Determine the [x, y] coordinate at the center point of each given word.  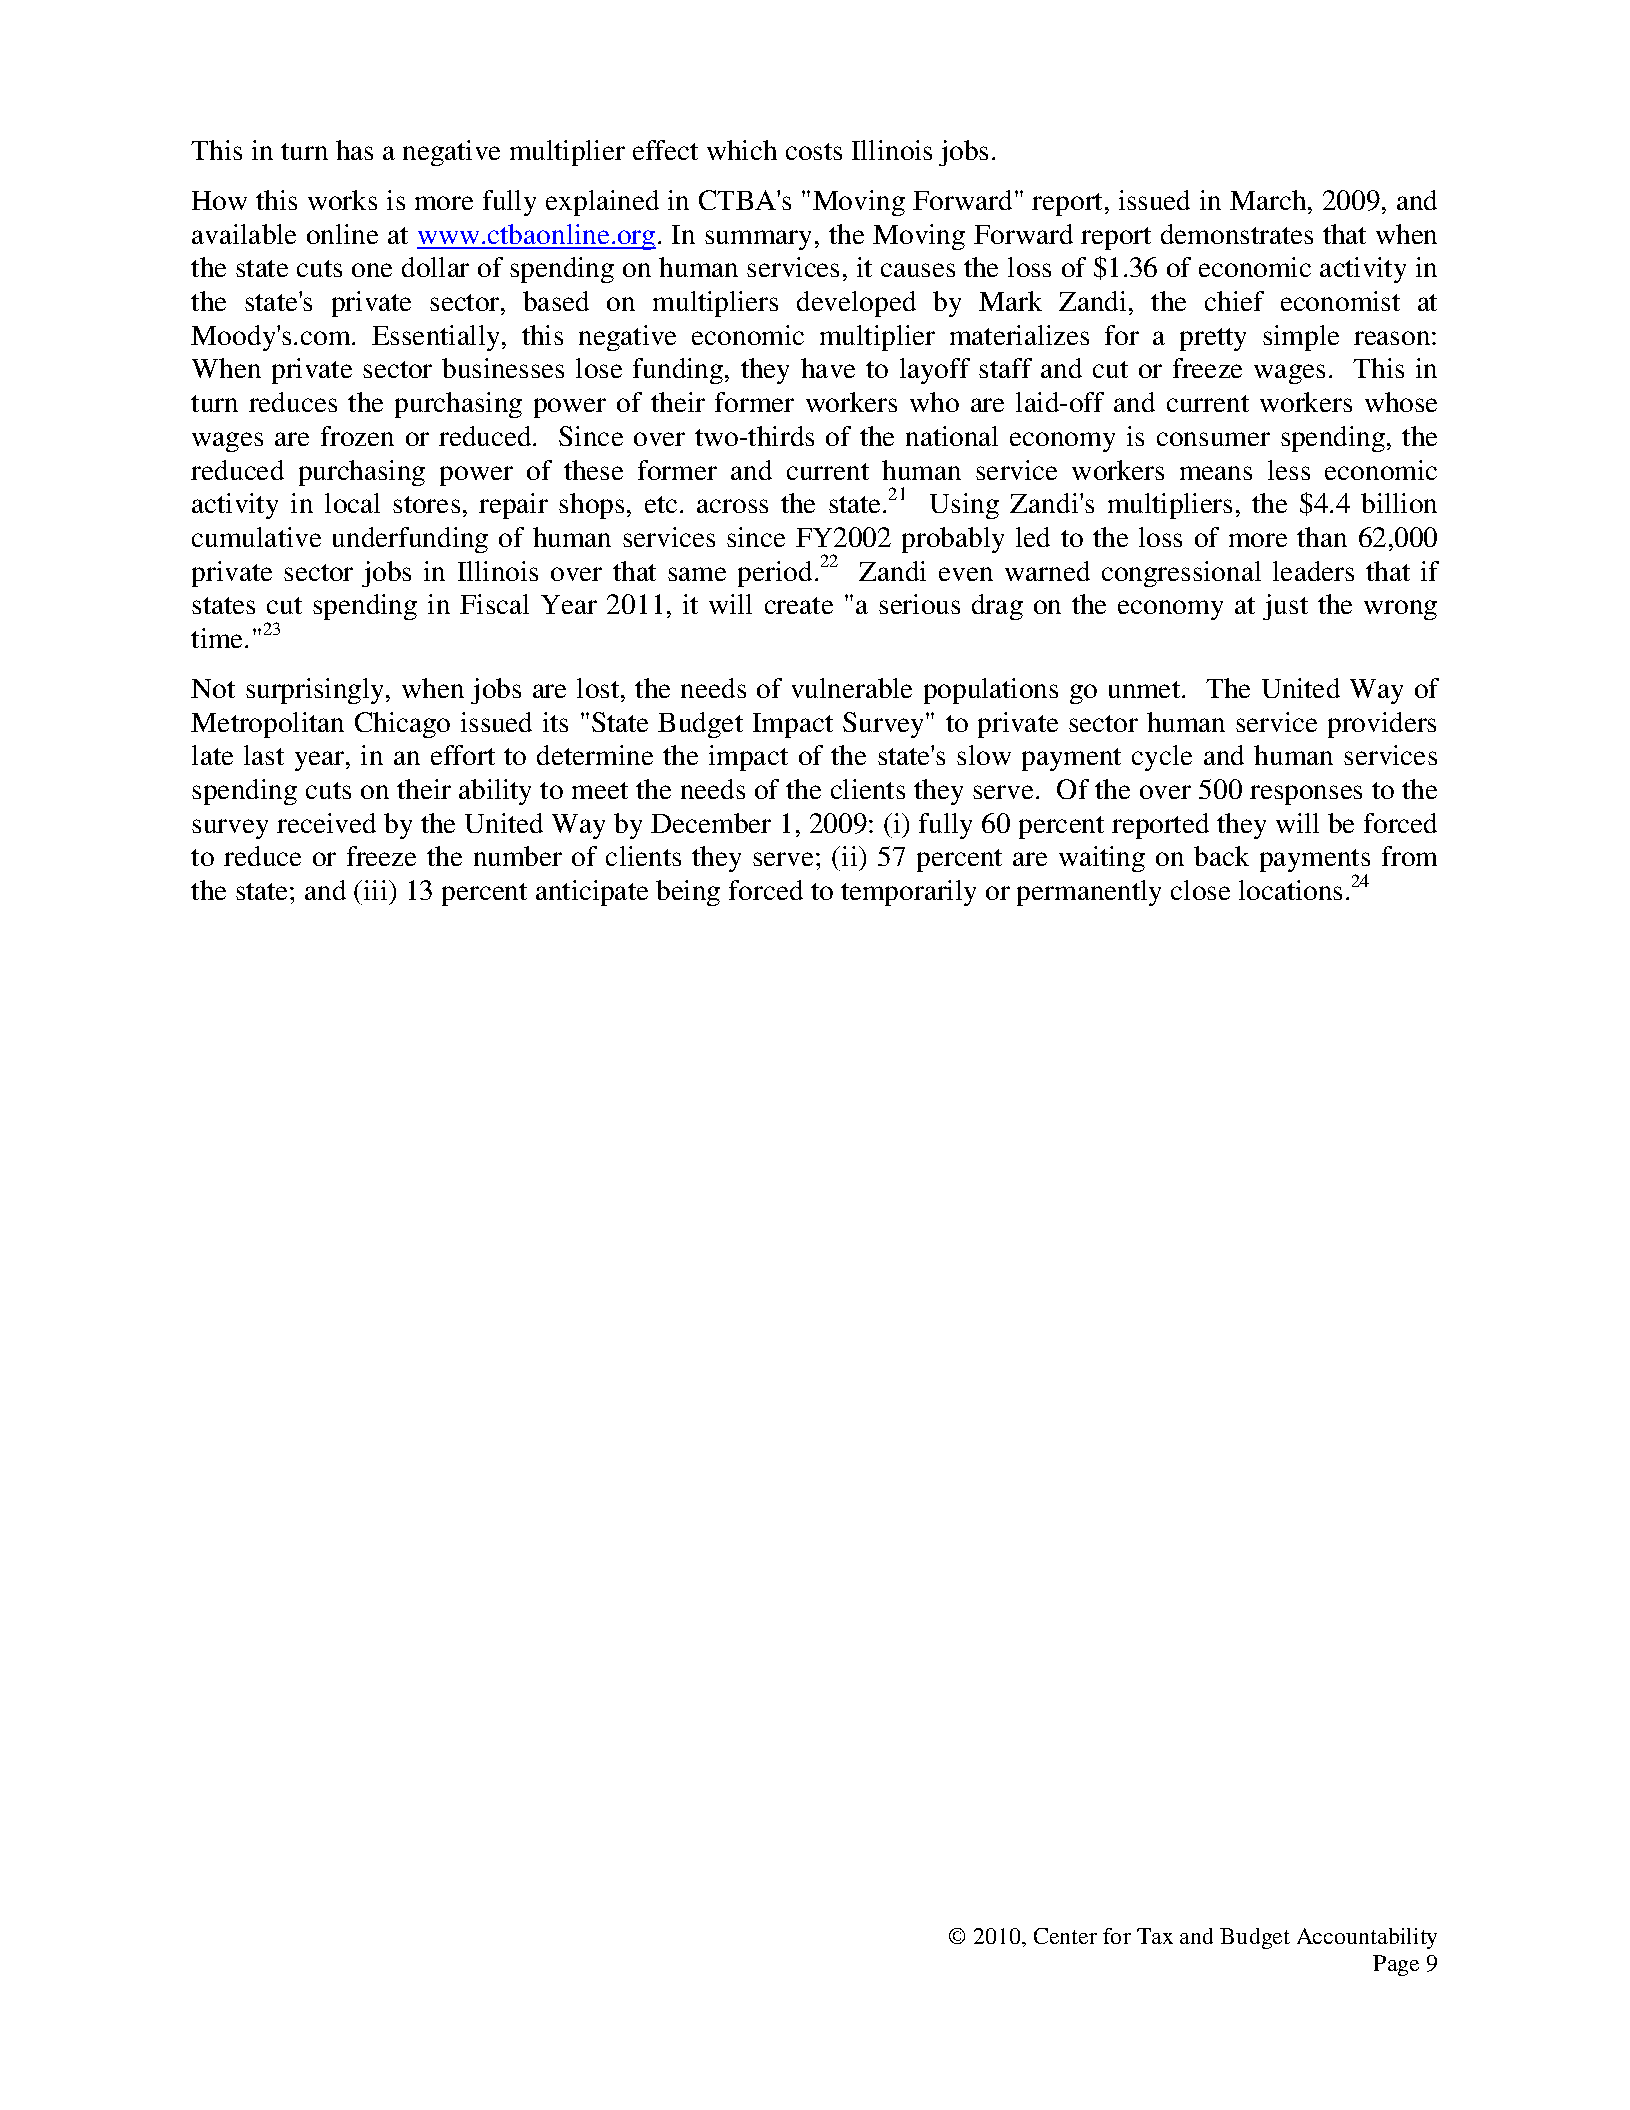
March [1269, 200]
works [342, 200]
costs [814, 151]
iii [377, 890]
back [1221, 856]
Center [1065, 1936]
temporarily [908, 893]
